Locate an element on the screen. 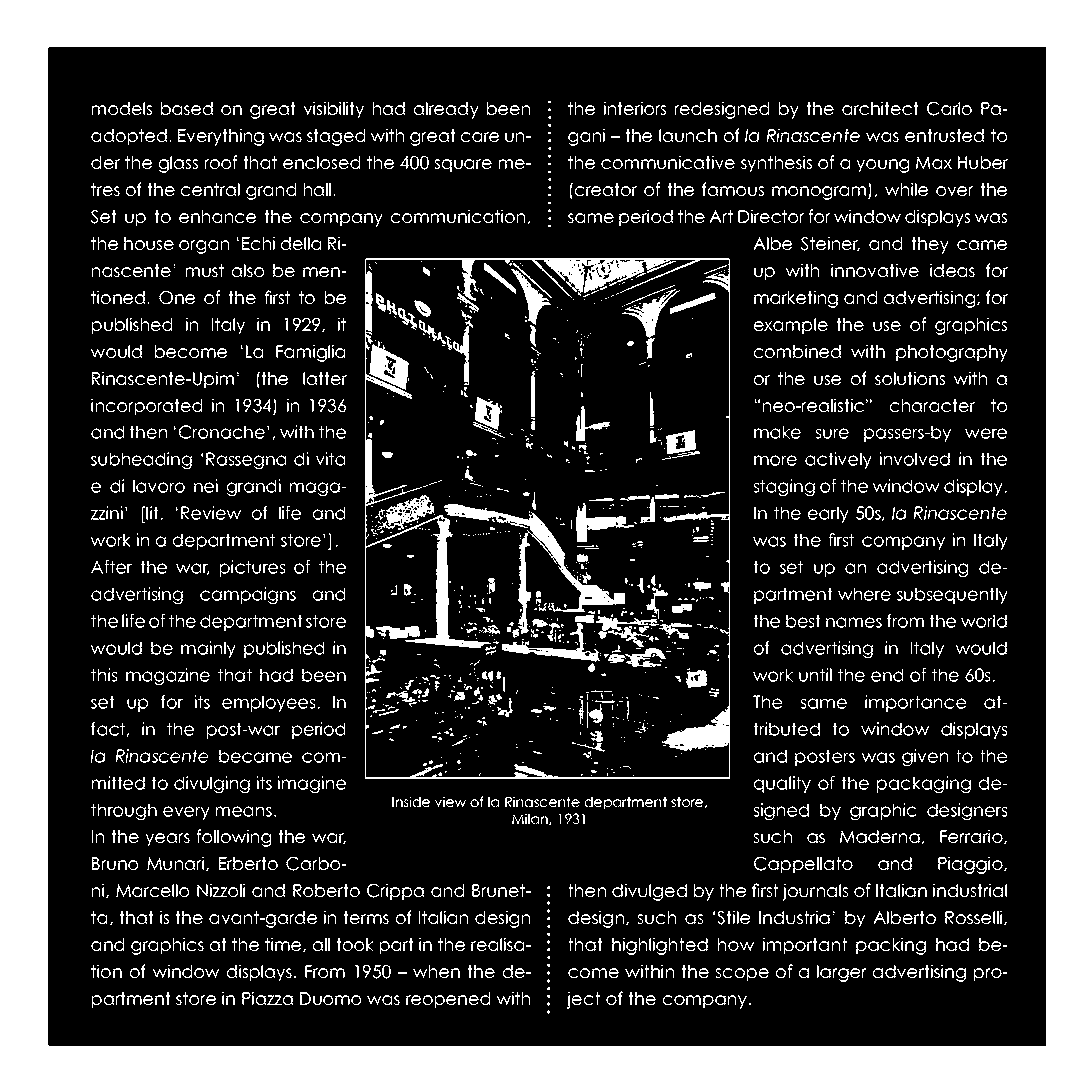 This screenshot has width=1092, height=1092. care is located at coordinates (480, 137).
